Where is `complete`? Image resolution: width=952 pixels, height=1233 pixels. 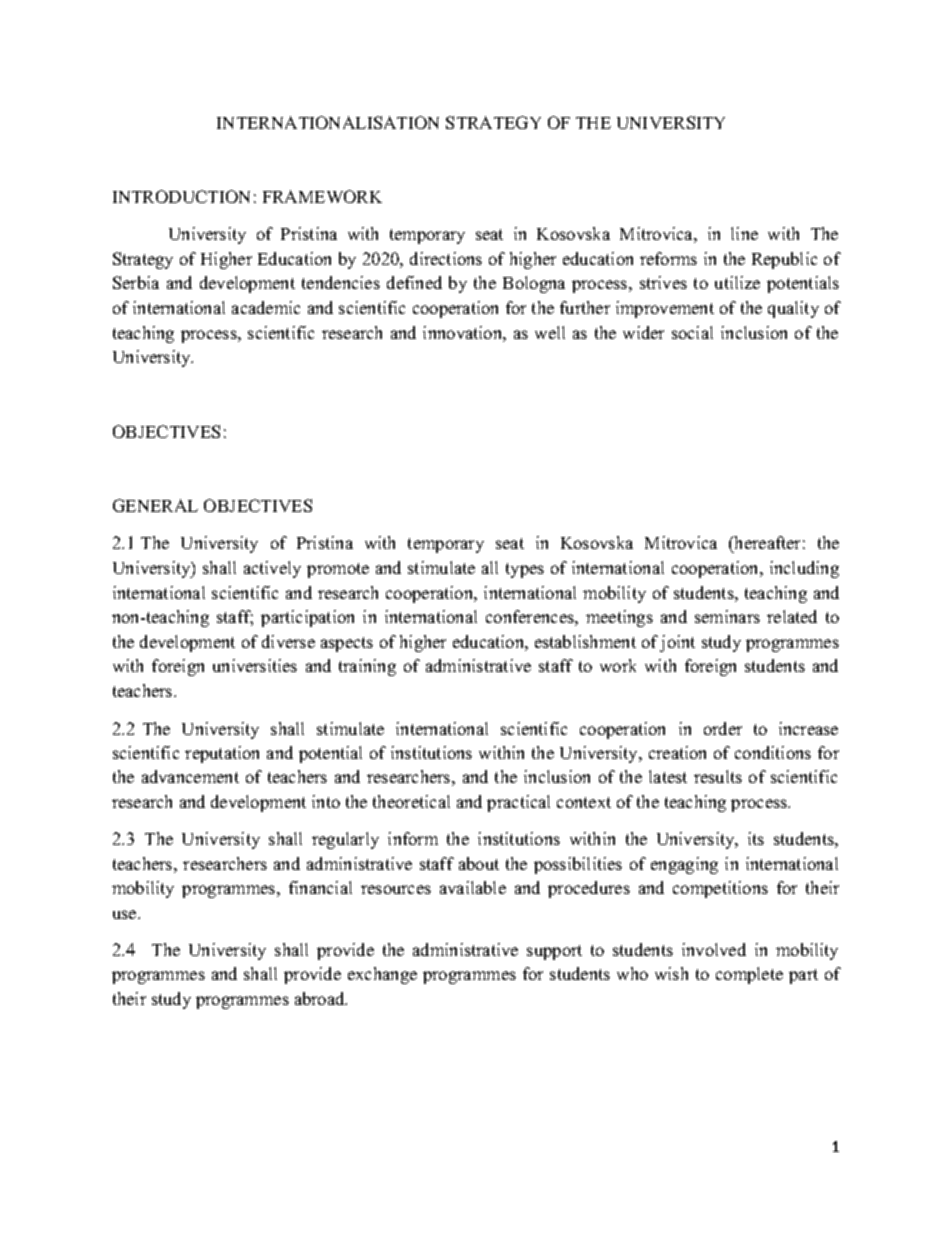
complete is located at coordinates (749, 975).
